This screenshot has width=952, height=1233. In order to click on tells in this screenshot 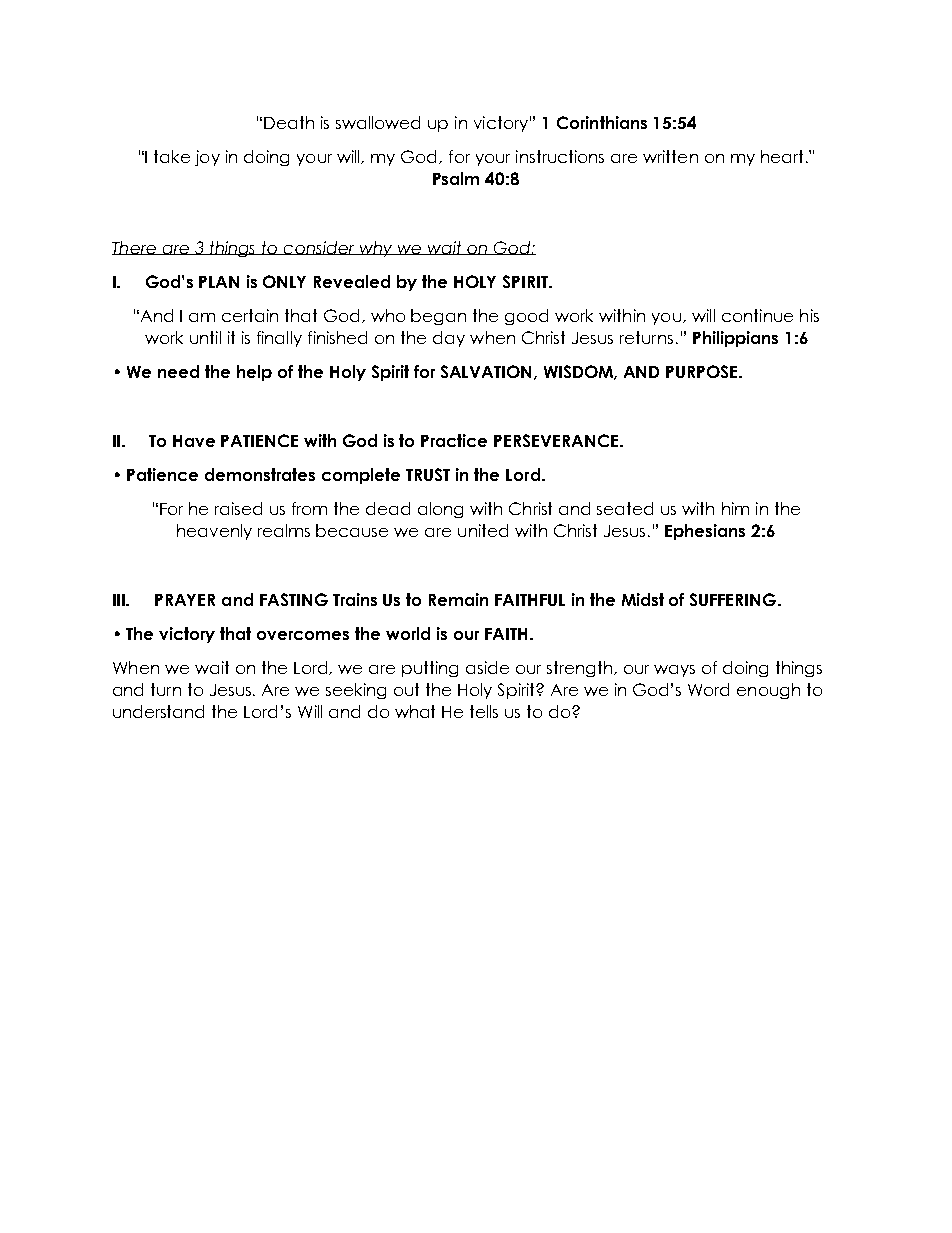, I will do `click(484, 711)`.
